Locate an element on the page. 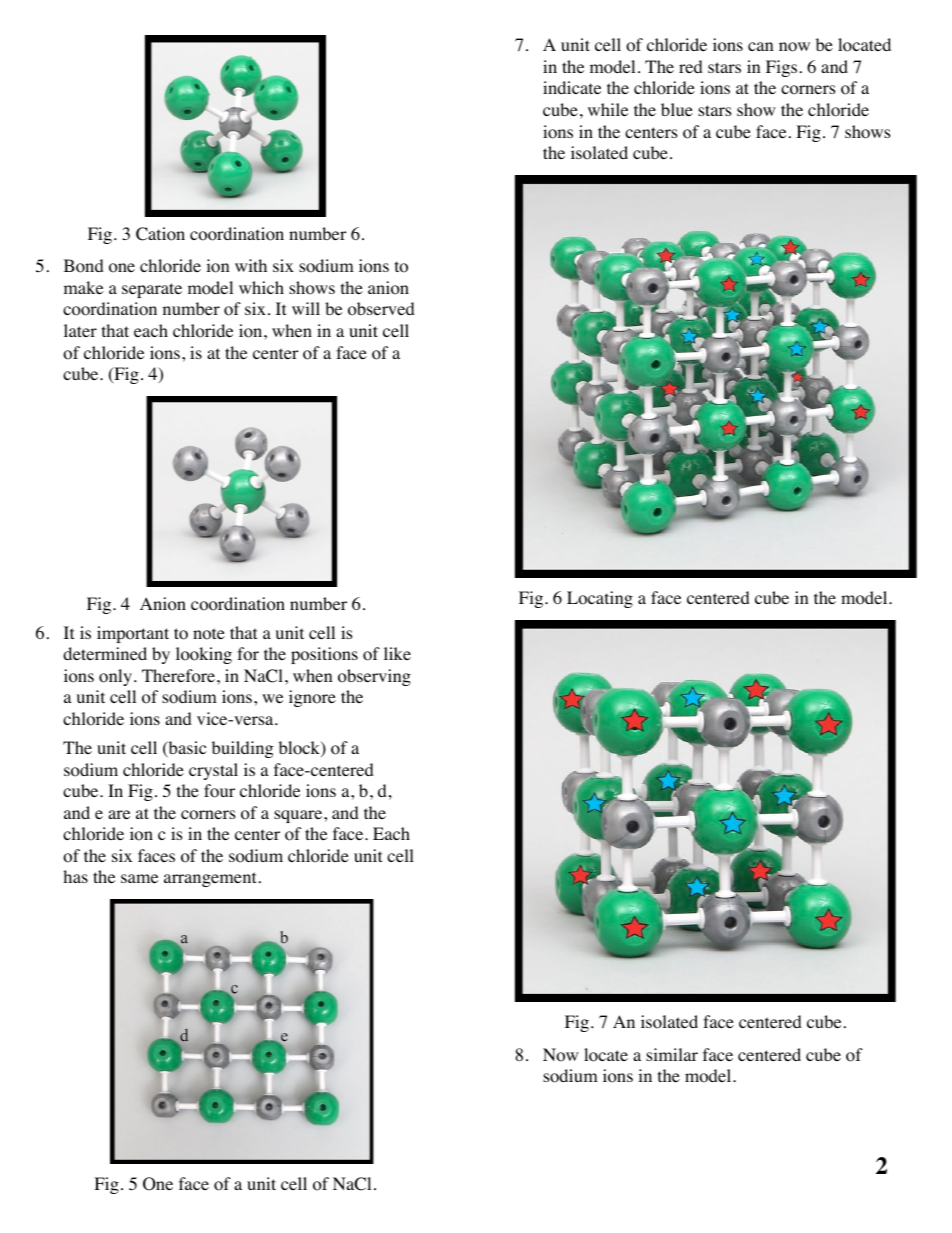  arrangement is located at coordinates (210, 879).
